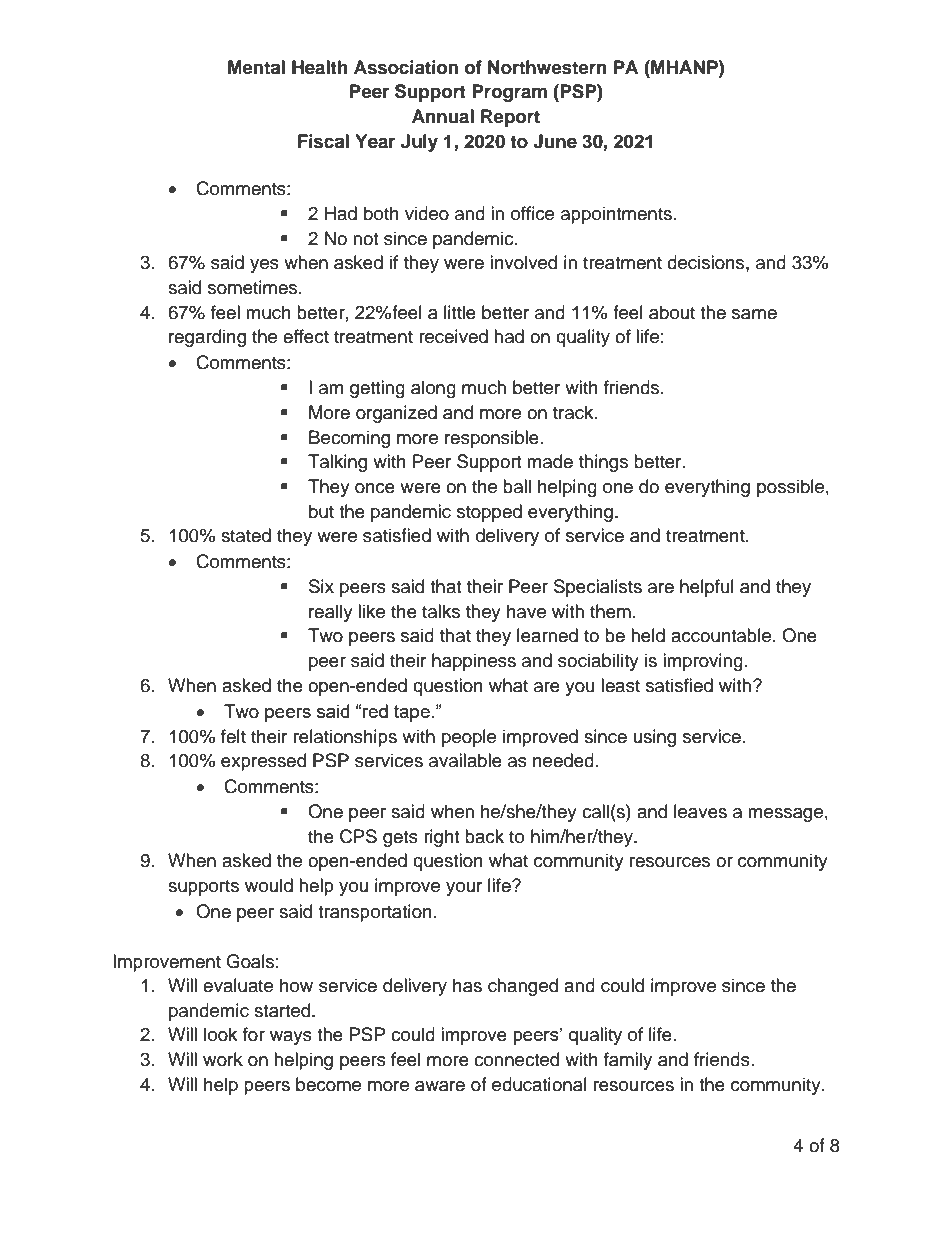 Image resolution: width=952 pixels, height=1233 pixels. I want to click on Program, so click(509, 93).
